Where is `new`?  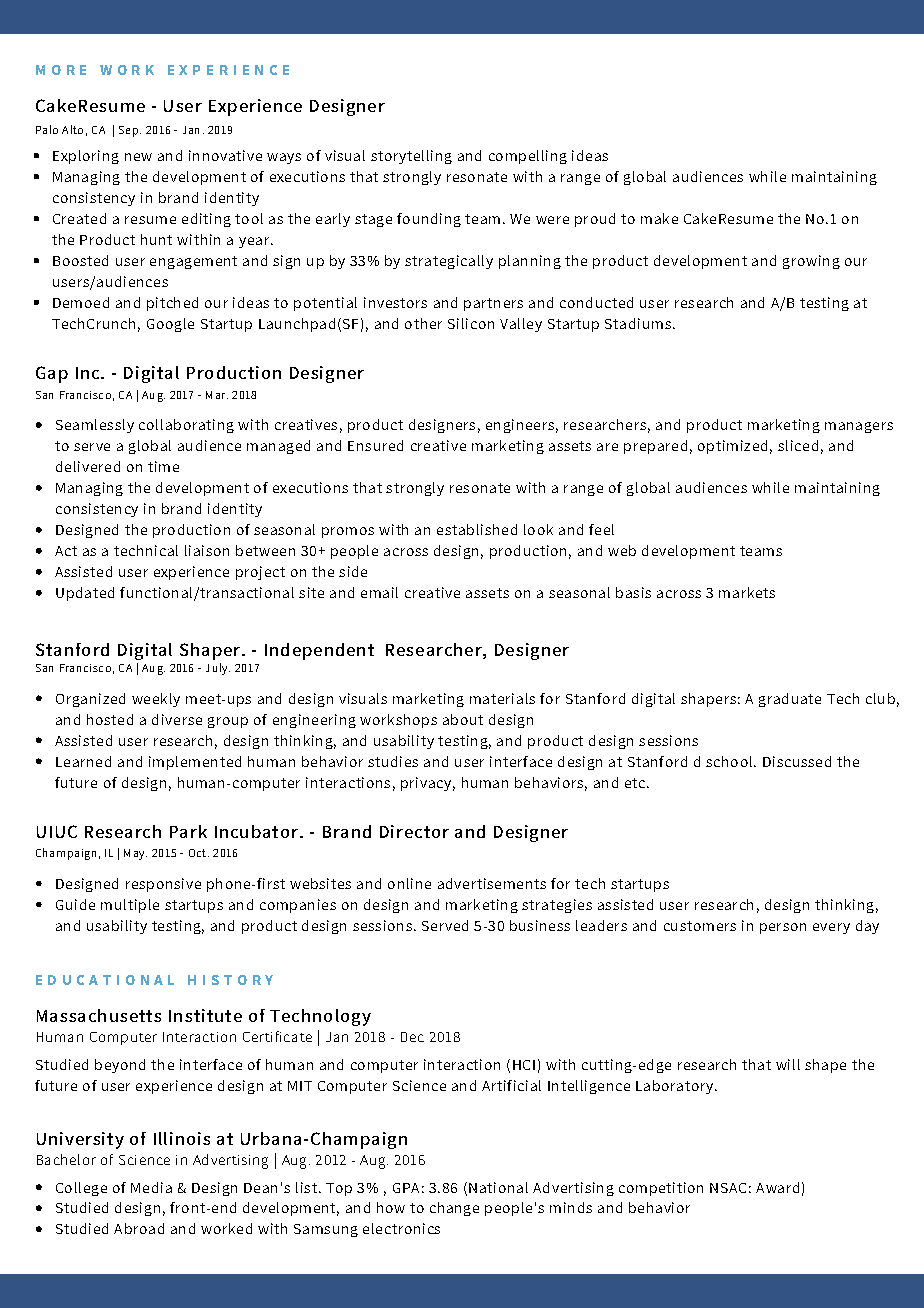 new is located at coordinates (138, 157).
